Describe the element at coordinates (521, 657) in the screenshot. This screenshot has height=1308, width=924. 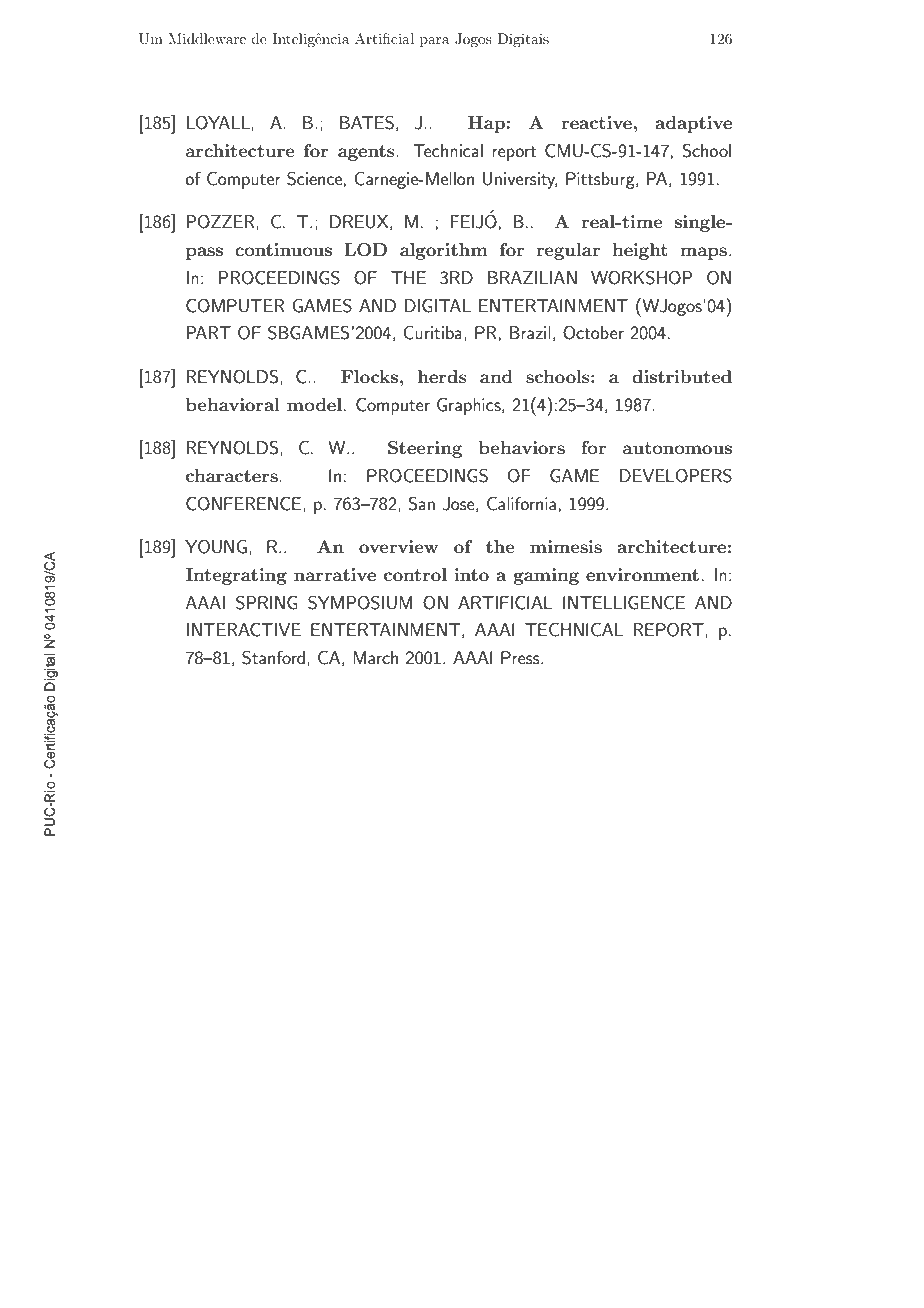
I see `Press` at that location.
